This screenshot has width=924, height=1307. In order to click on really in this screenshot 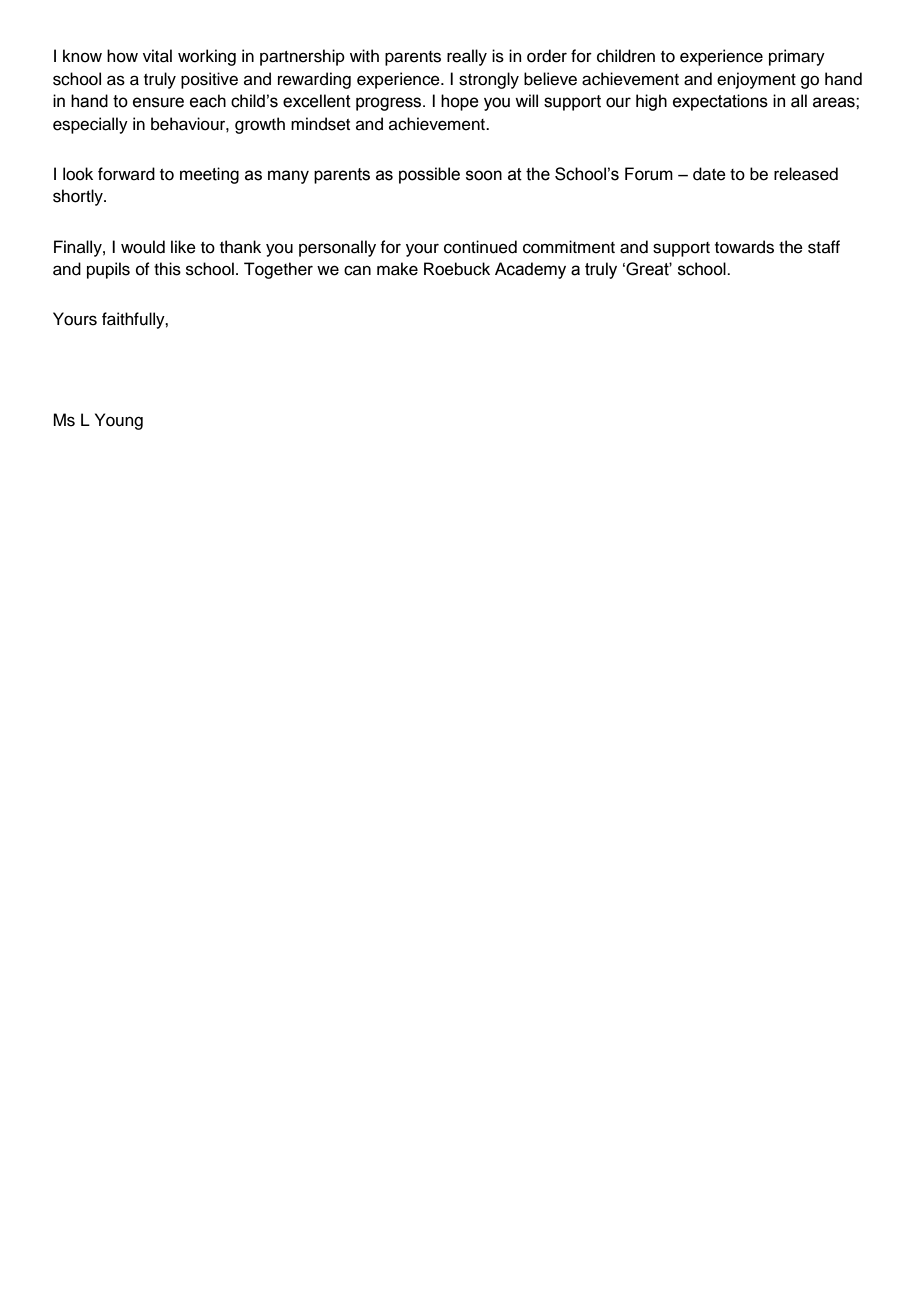, I will do `click(467, 57)`.
